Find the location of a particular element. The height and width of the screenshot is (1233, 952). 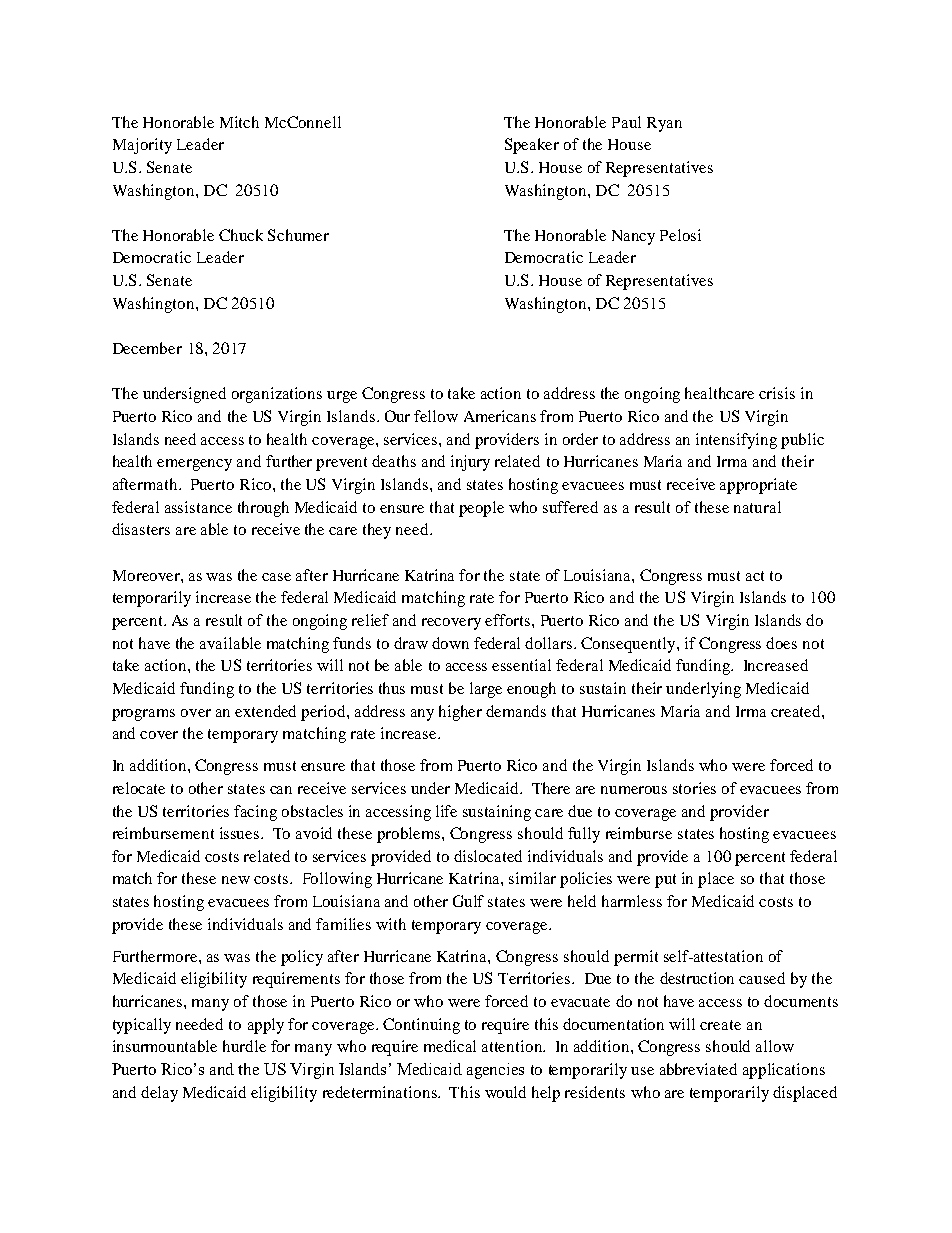

case is located at coordinates (276, 577).
